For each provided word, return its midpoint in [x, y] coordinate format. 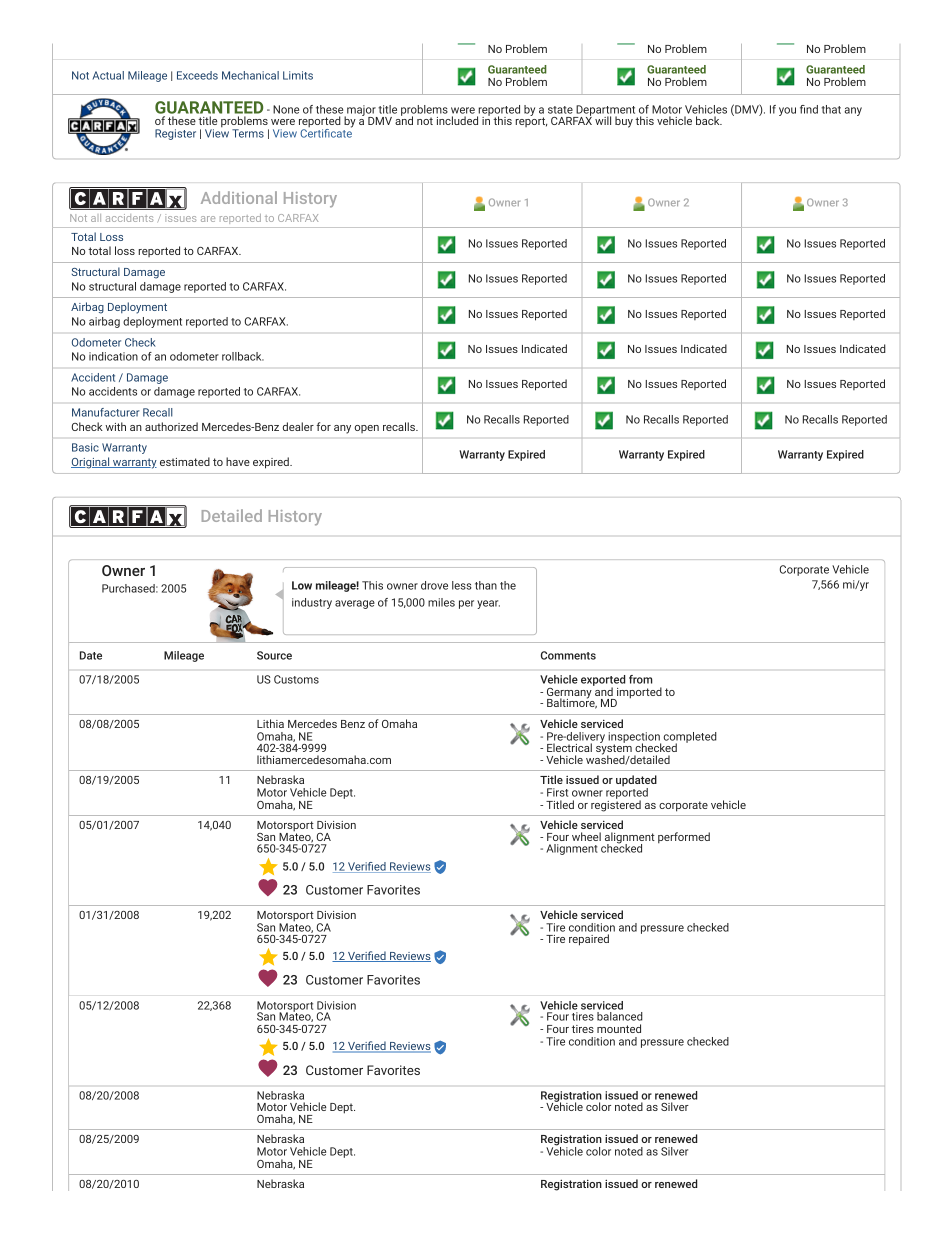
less [462, 585]
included [457, 120]
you [787, 111]
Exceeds [197, 75]
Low [302, 585]
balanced [620, 1016]
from [640, 679]
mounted [619, 1028]
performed [684, 838]
